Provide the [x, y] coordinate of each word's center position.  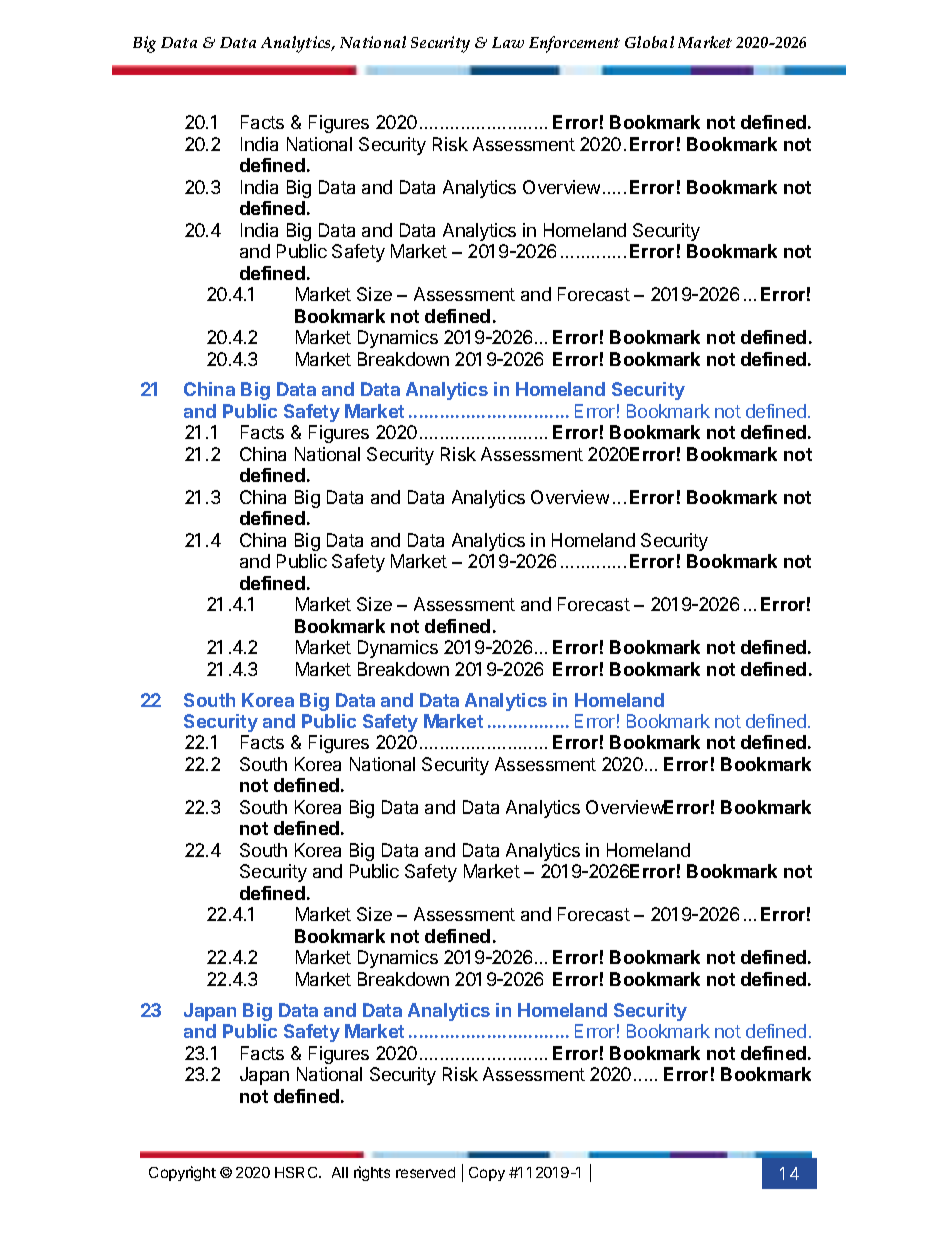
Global [649, 42]
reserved [425, 1172]
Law [508, 42]
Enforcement [574, 44]
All [340, 1172]
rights [372, 1173]
